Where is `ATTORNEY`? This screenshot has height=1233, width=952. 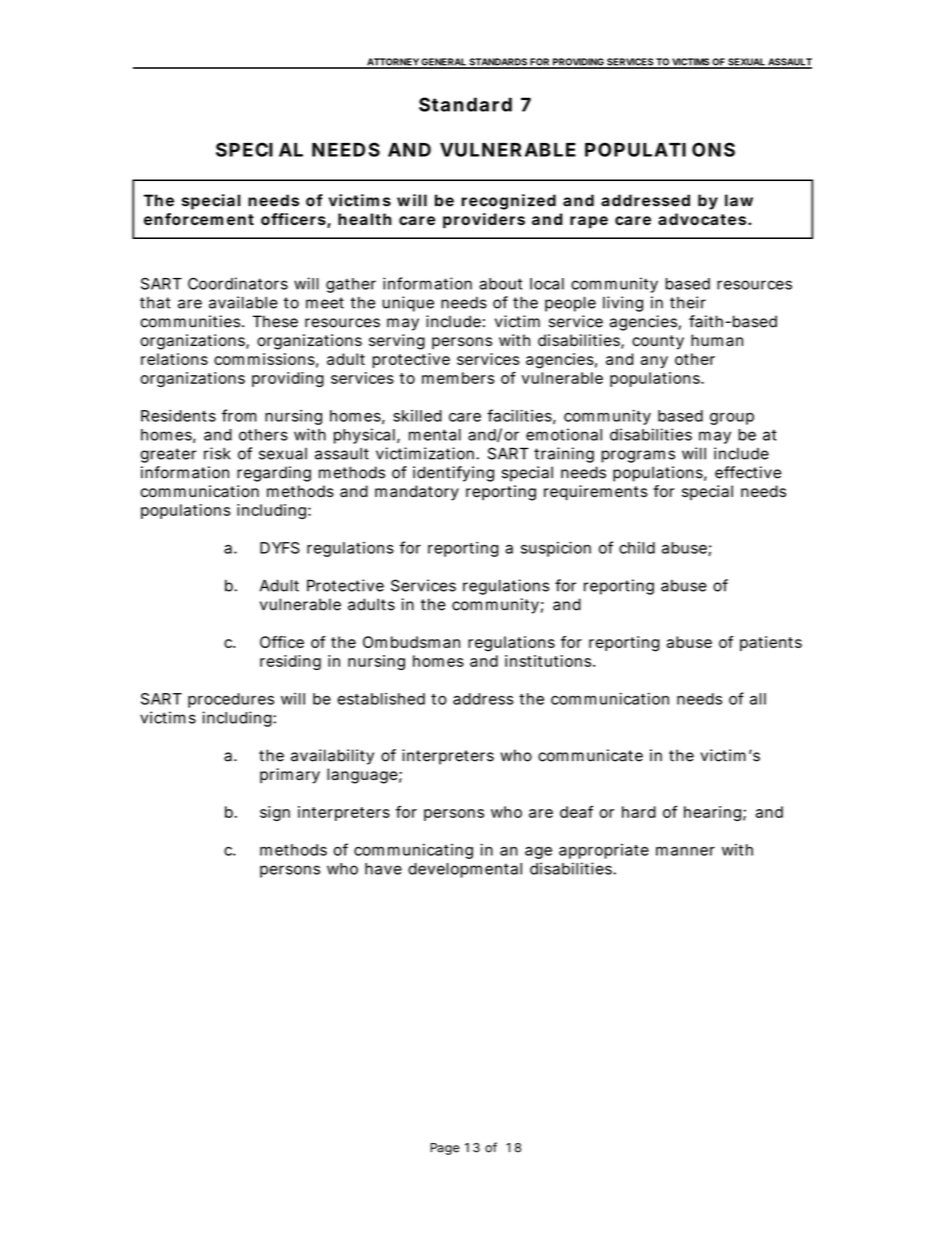 ATTORNEY is located at coordinates (393, 63).
